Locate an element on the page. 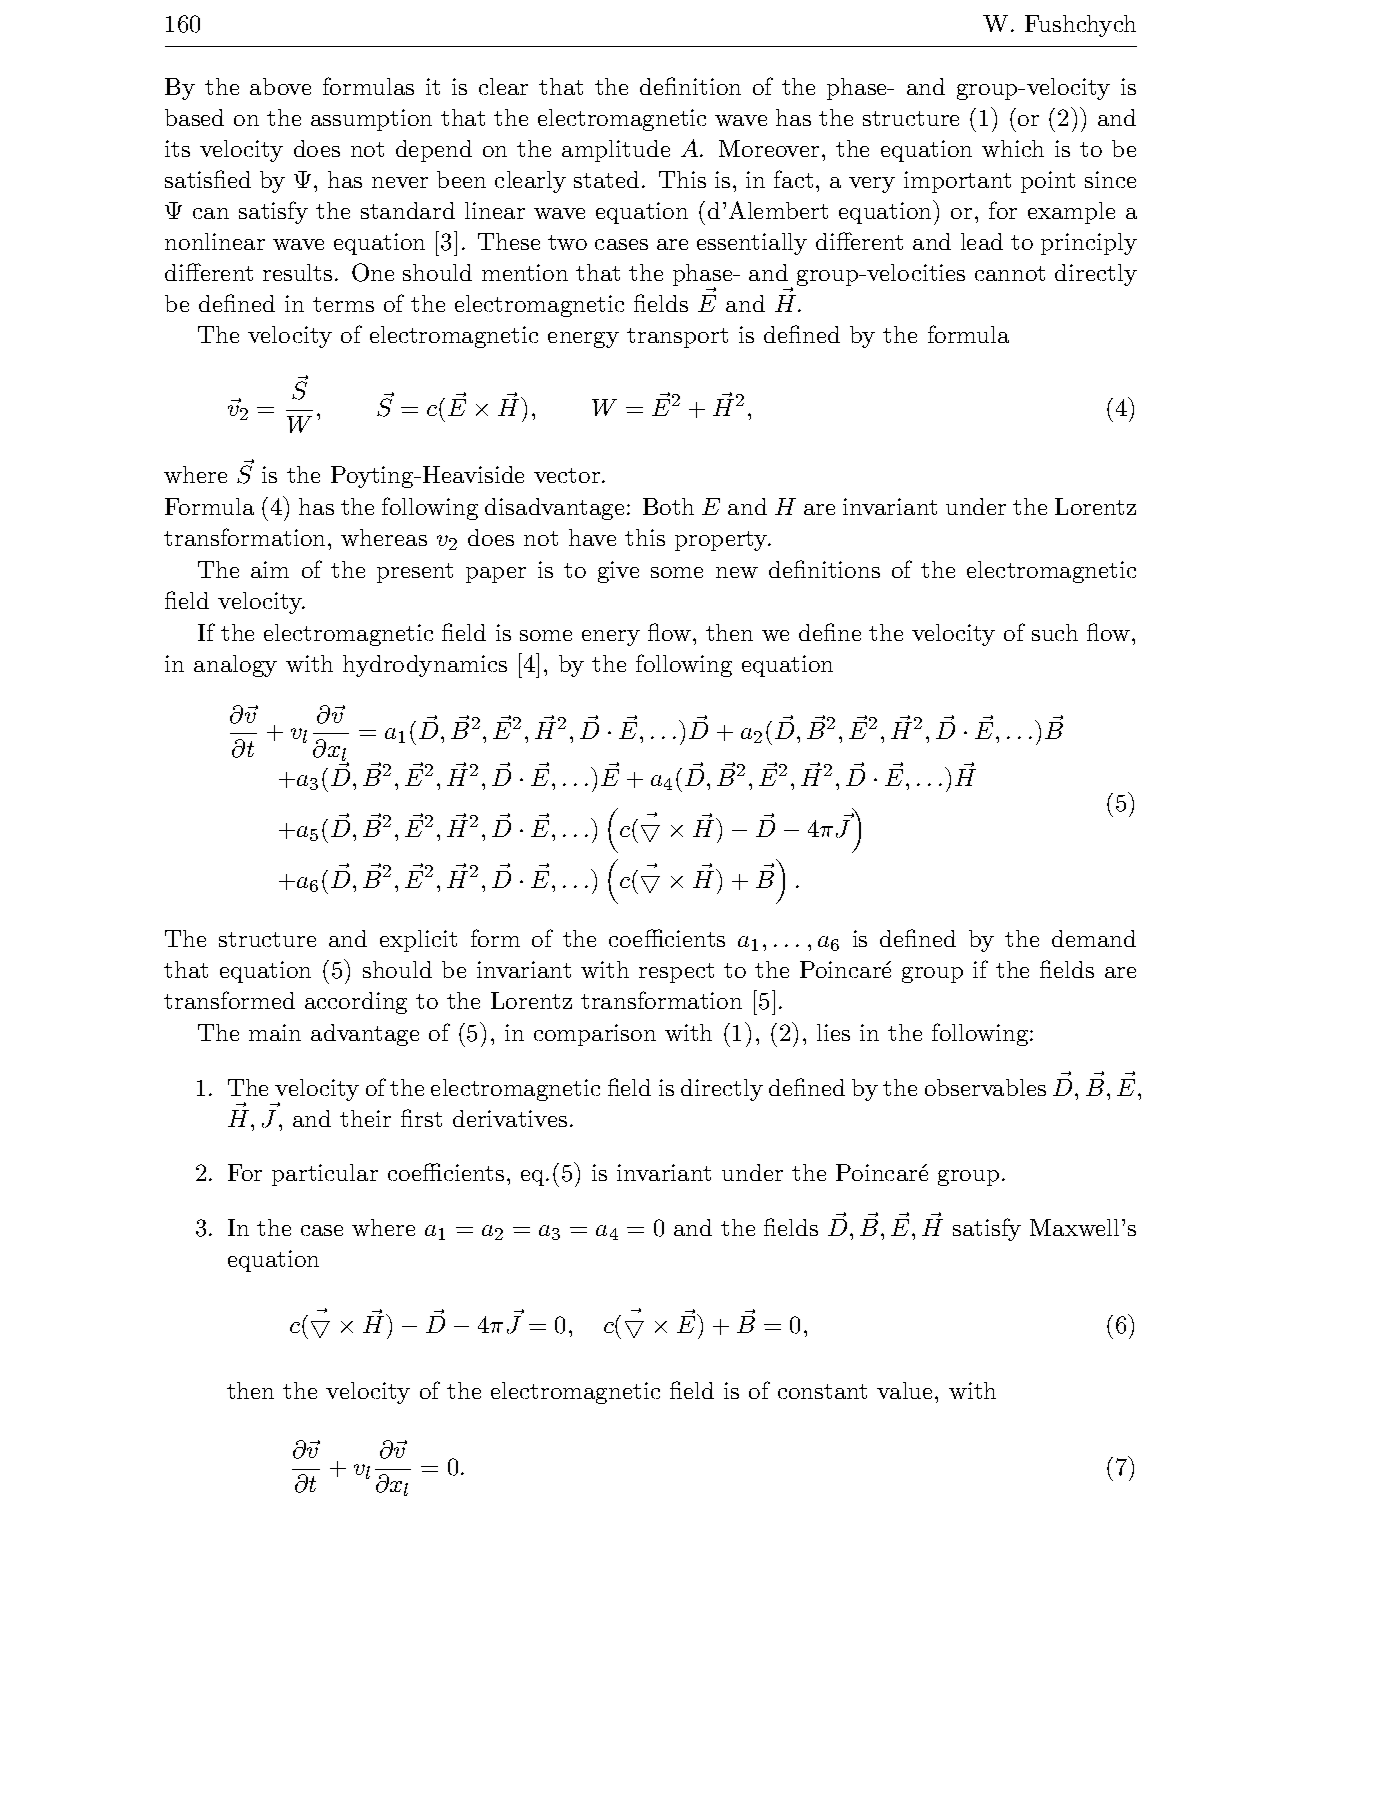 The image size is (1400, 1812). which is located at coordinates (1013, 148).
